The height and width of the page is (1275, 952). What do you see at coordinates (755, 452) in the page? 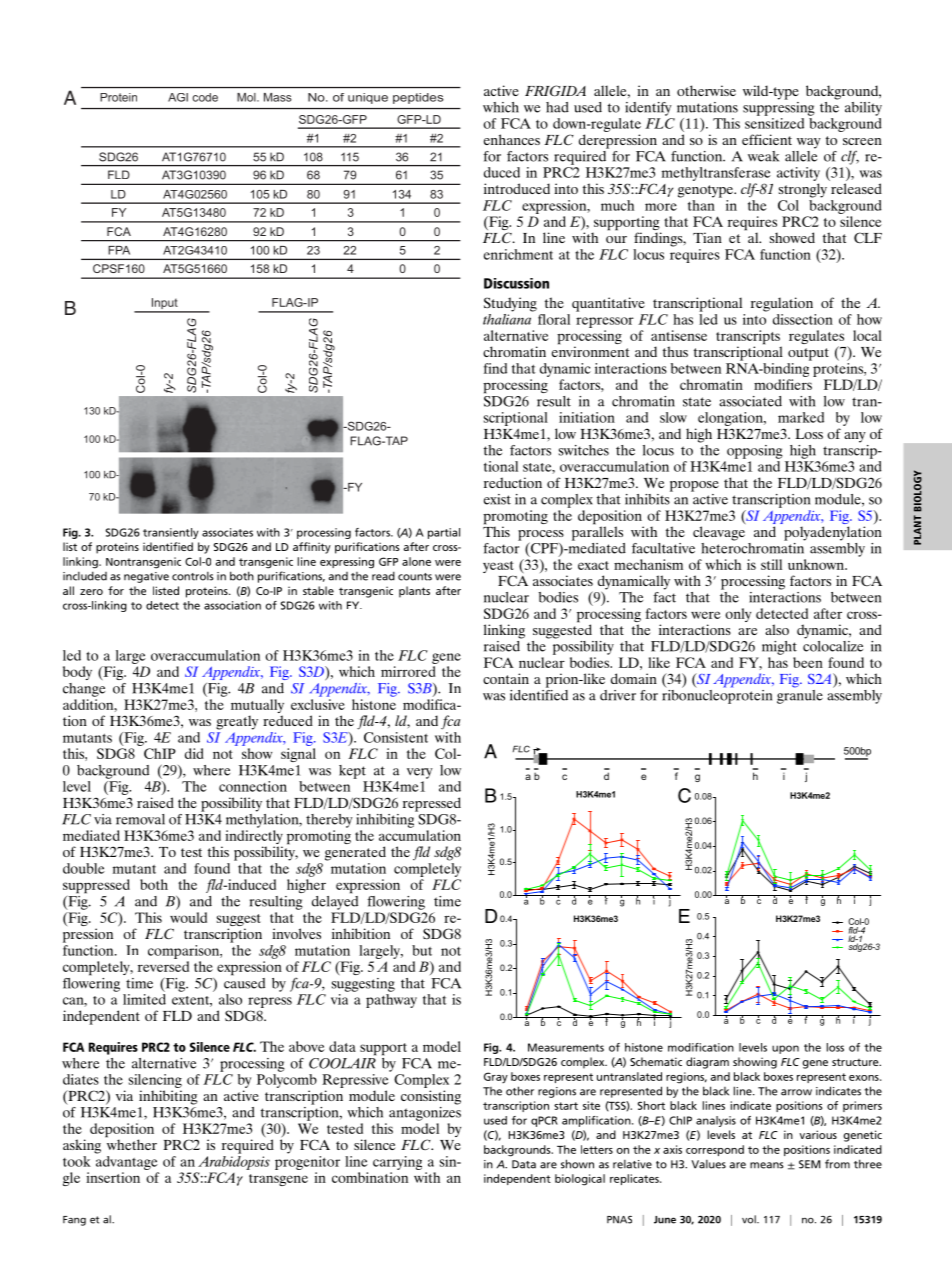
I see `opposing` at bounding box center [755, 452].
